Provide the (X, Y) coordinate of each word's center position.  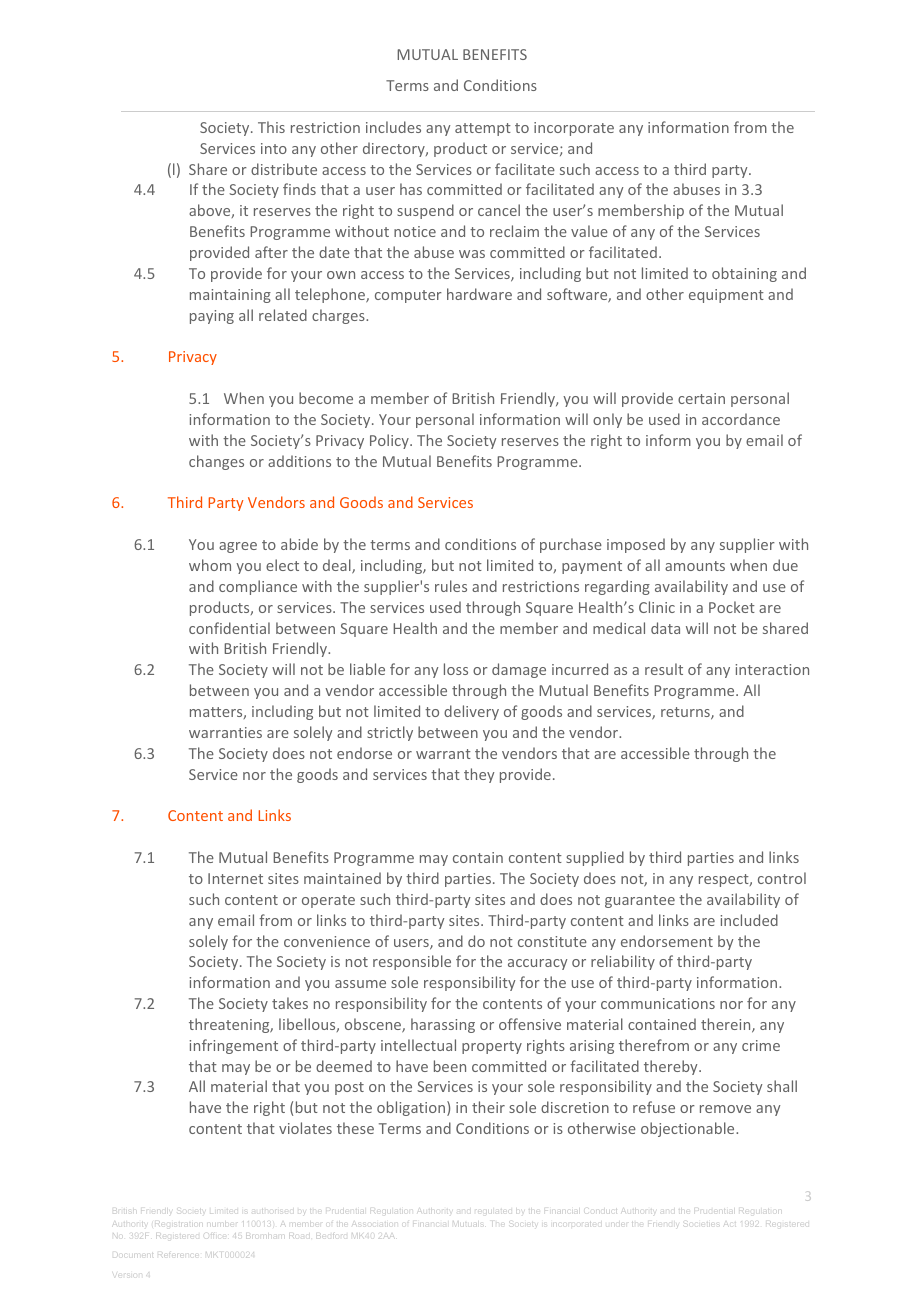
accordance (741, 419)
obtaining (744, 274)
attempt (483, 129)
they (479, 775)
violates (305, 1128)
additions (299, 461)
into (274, 148)
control (782, 878)
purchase (571, 545)
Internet (235, 878)
